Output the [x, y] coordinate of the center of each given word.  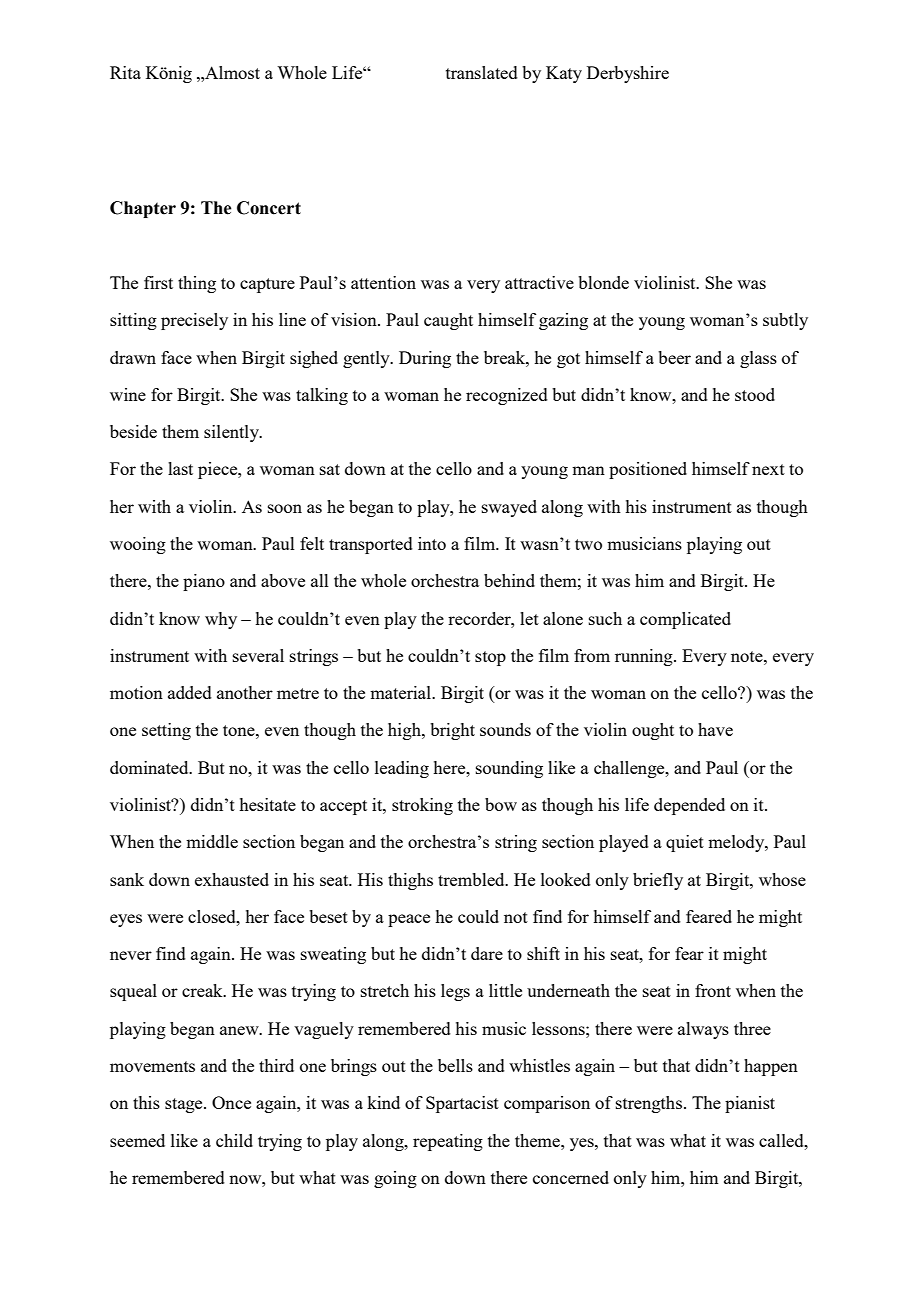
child [234, 1140]
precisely [194, 321]
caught [448, 321]
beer [674, 357]
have [715, 729]
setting [166, 731]
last [180, 468]
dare [487, 953]
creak [203, 990]
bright [452, 731]
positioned [648, 470]
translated [482, 72]
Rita [125, 72]
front [713, 990]
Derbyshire [628, 74]
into [432, 543]
